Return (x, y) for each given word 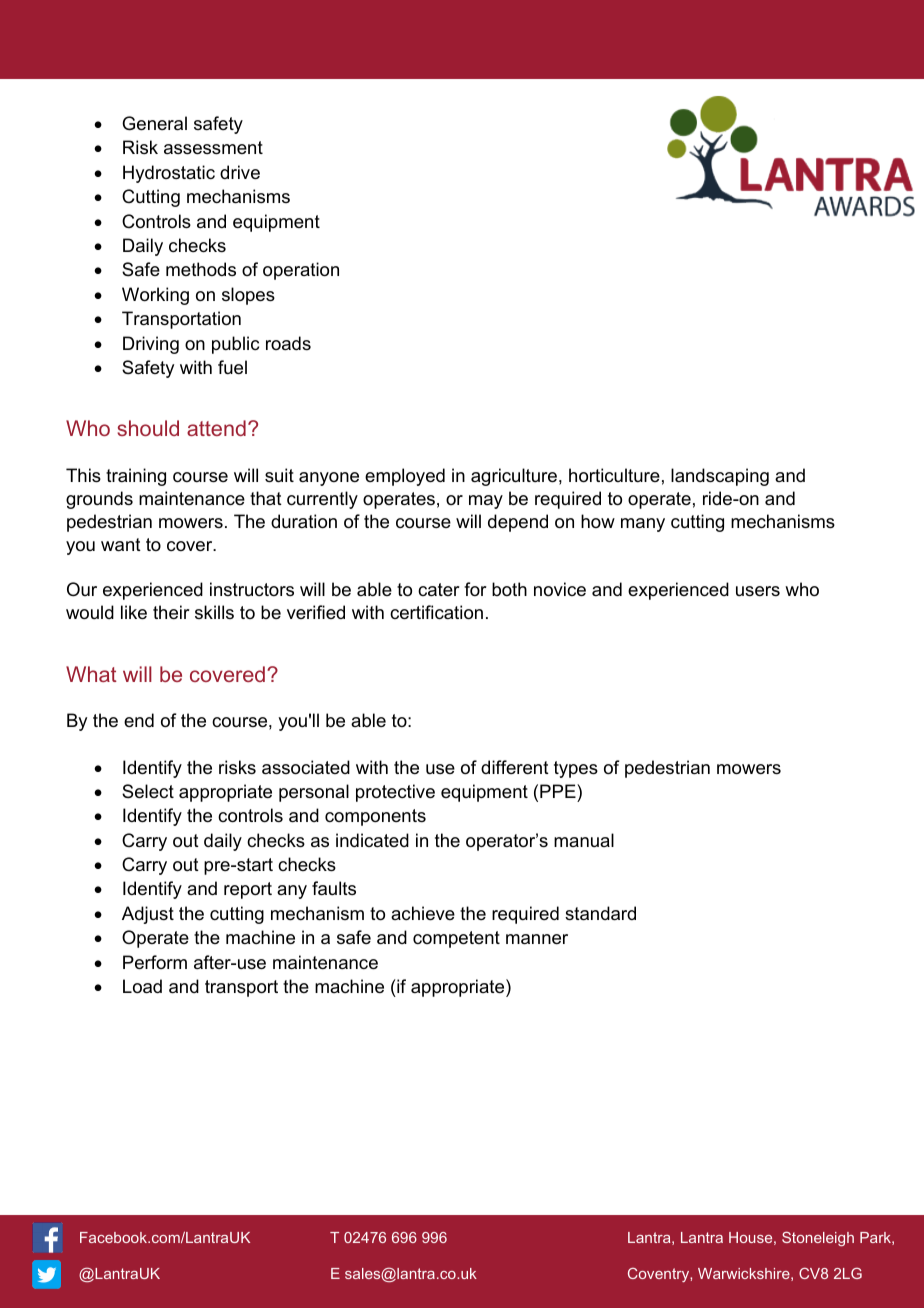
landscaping (720, 477)
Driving (151, 345)
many (643, 525)
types (576, 769)
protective (395, 793)
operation (301, 271)
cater (439, 589)
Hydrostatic (169, 174)
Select (148, 791)
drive (240, 172)
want (121, 545)
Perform (155, 962)
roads (288, 343)
